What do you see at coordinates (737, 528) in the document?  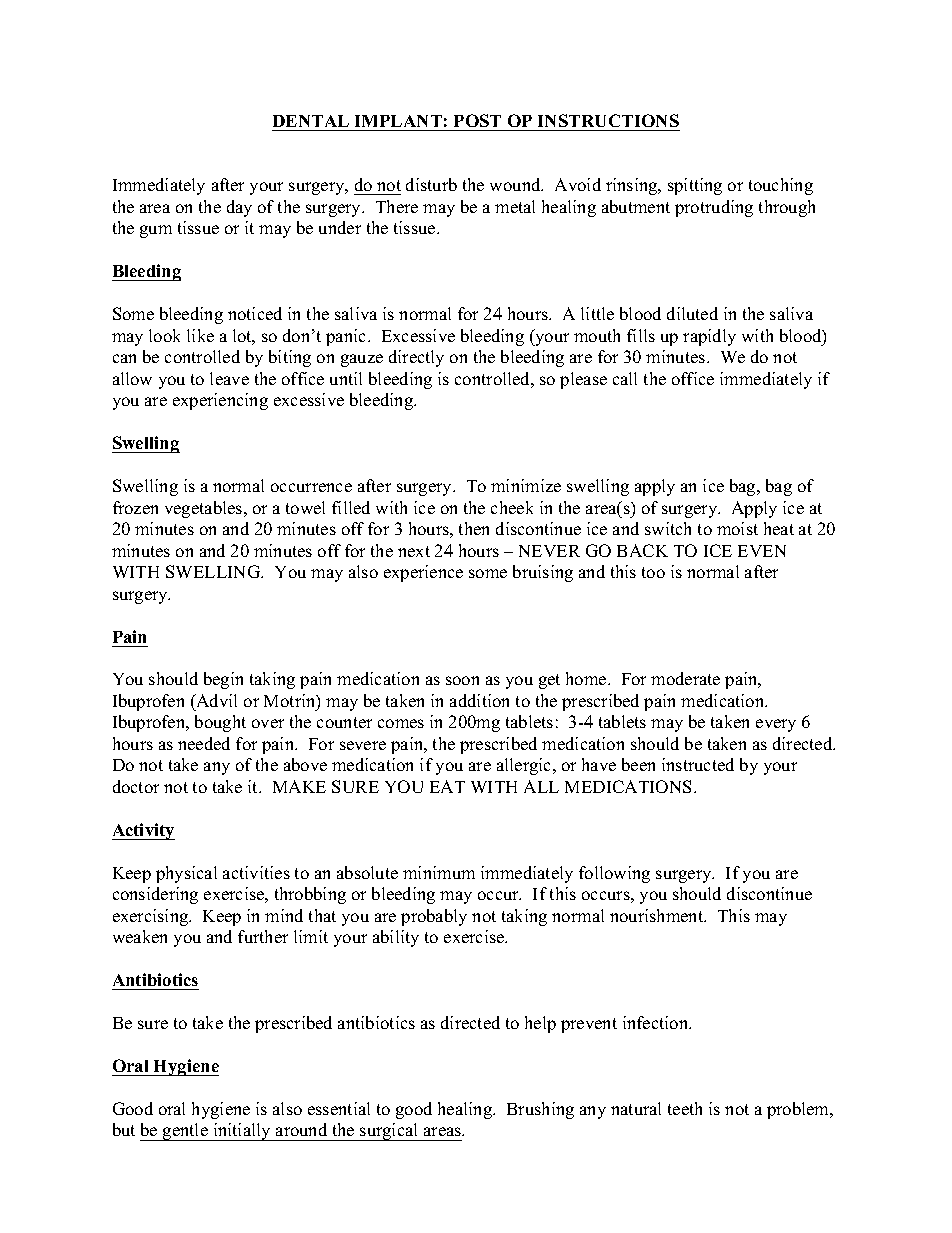 I see `moist` at bounding box center [737, 528].
